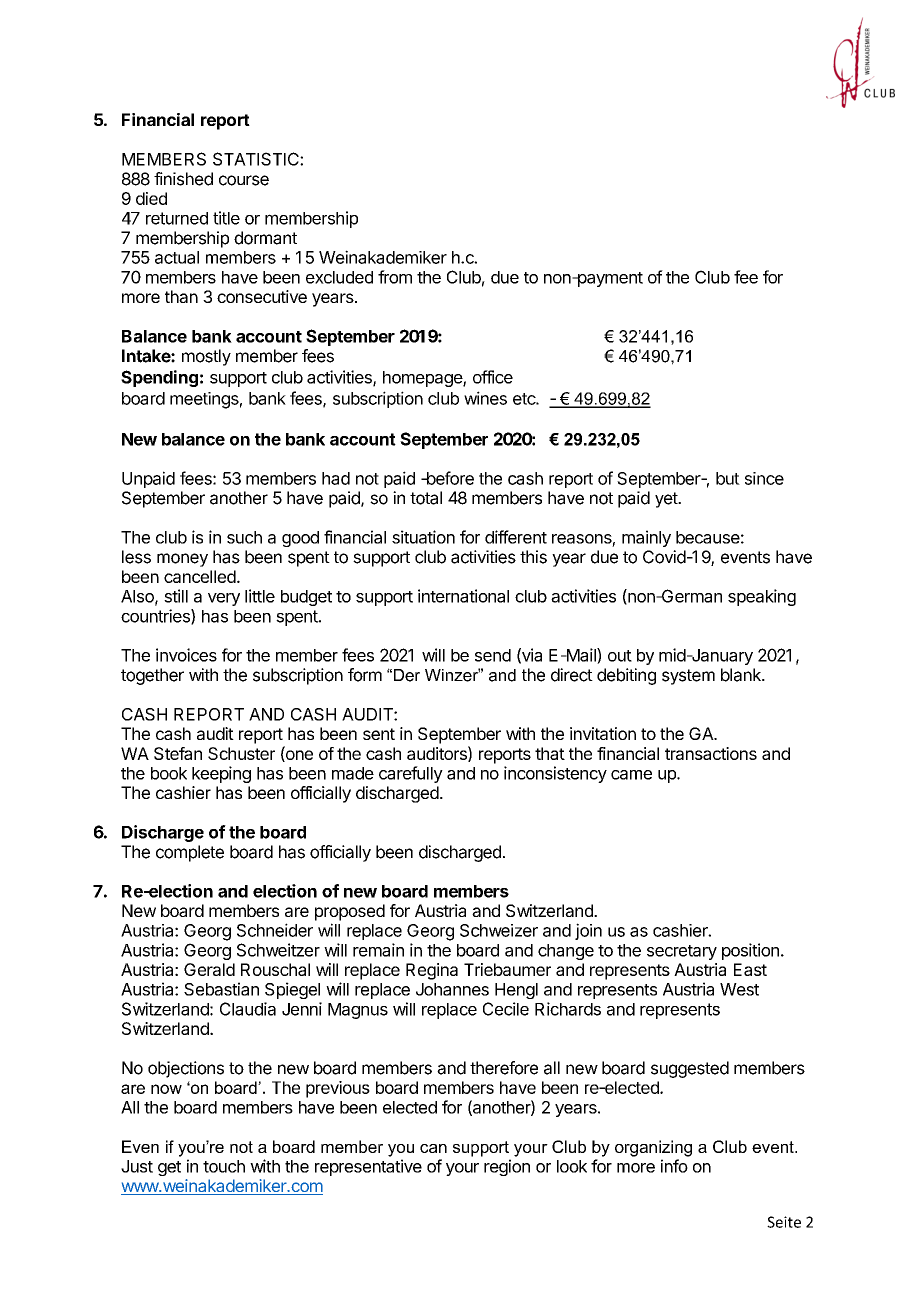 This document has height=1308, width=924. Describe the element at coordinates (186, 655) in the document. I see `invoices` at that location.
